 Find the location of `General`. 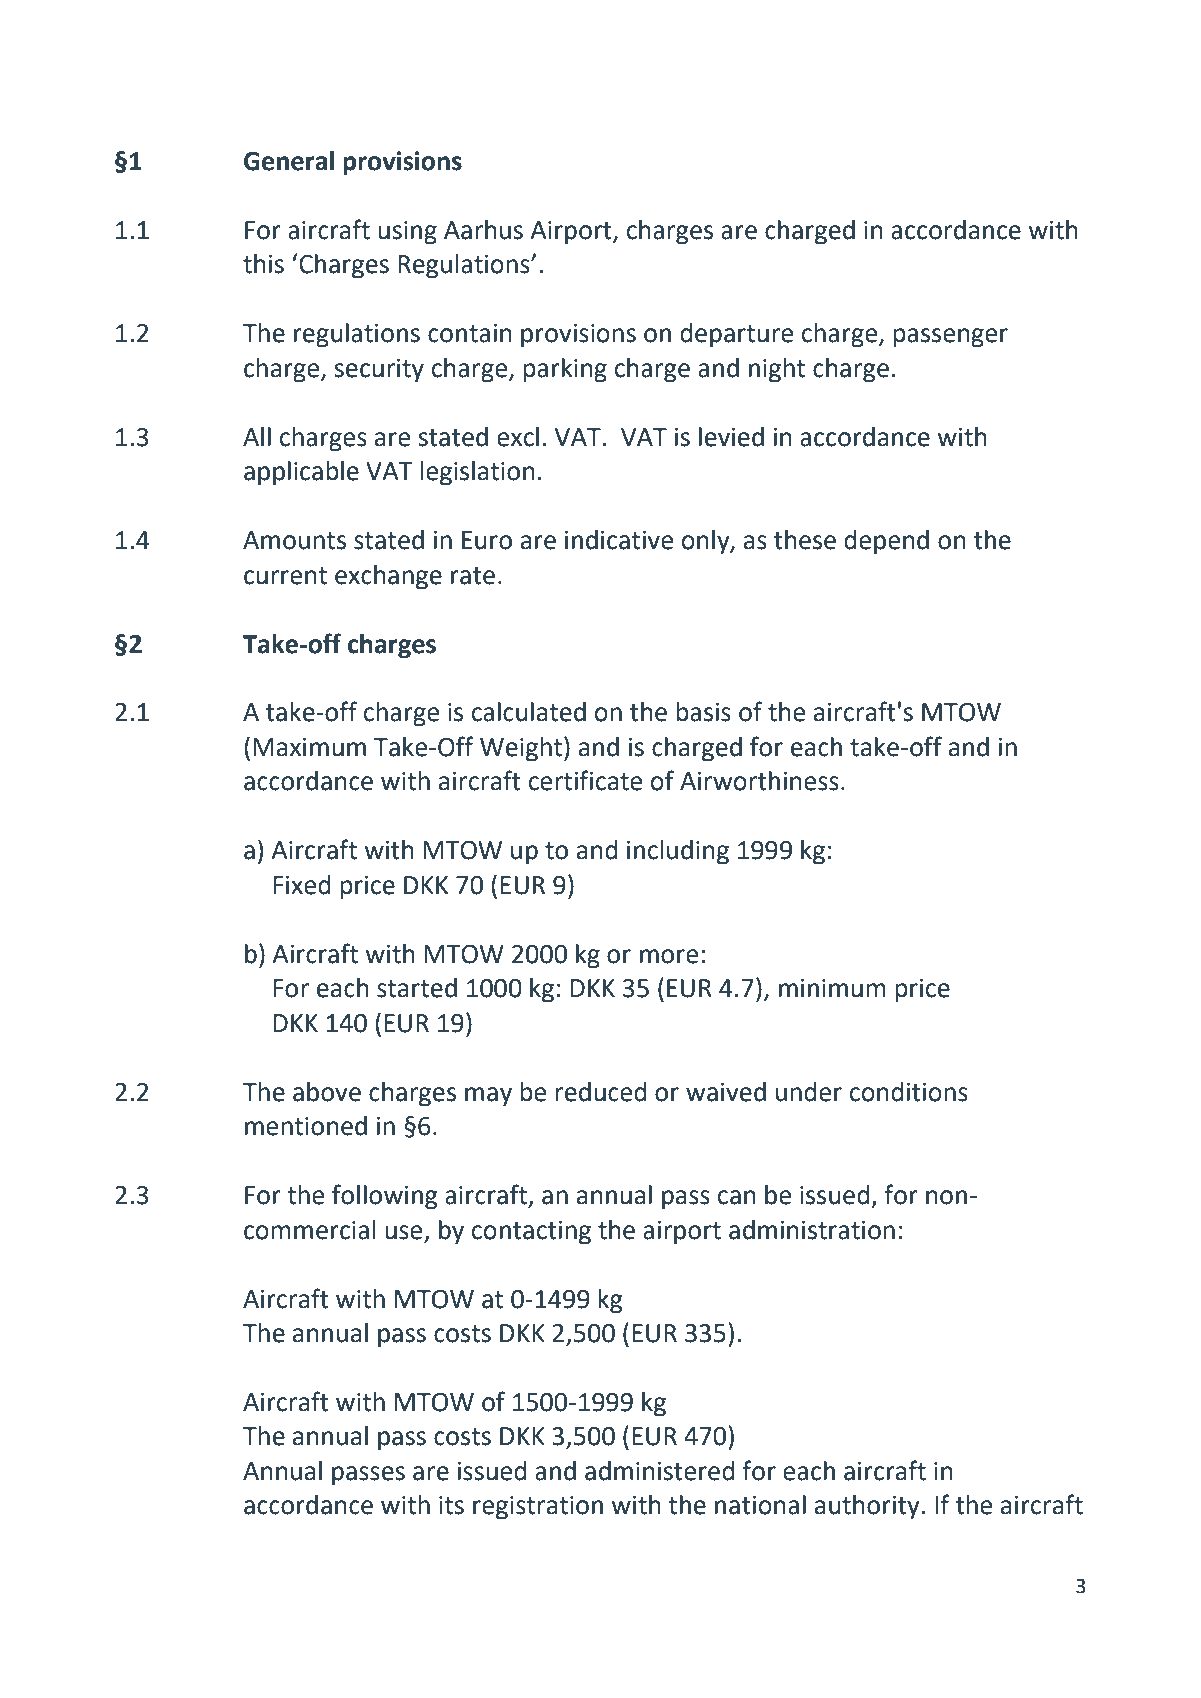

General is located at coordinates (289, 161).
